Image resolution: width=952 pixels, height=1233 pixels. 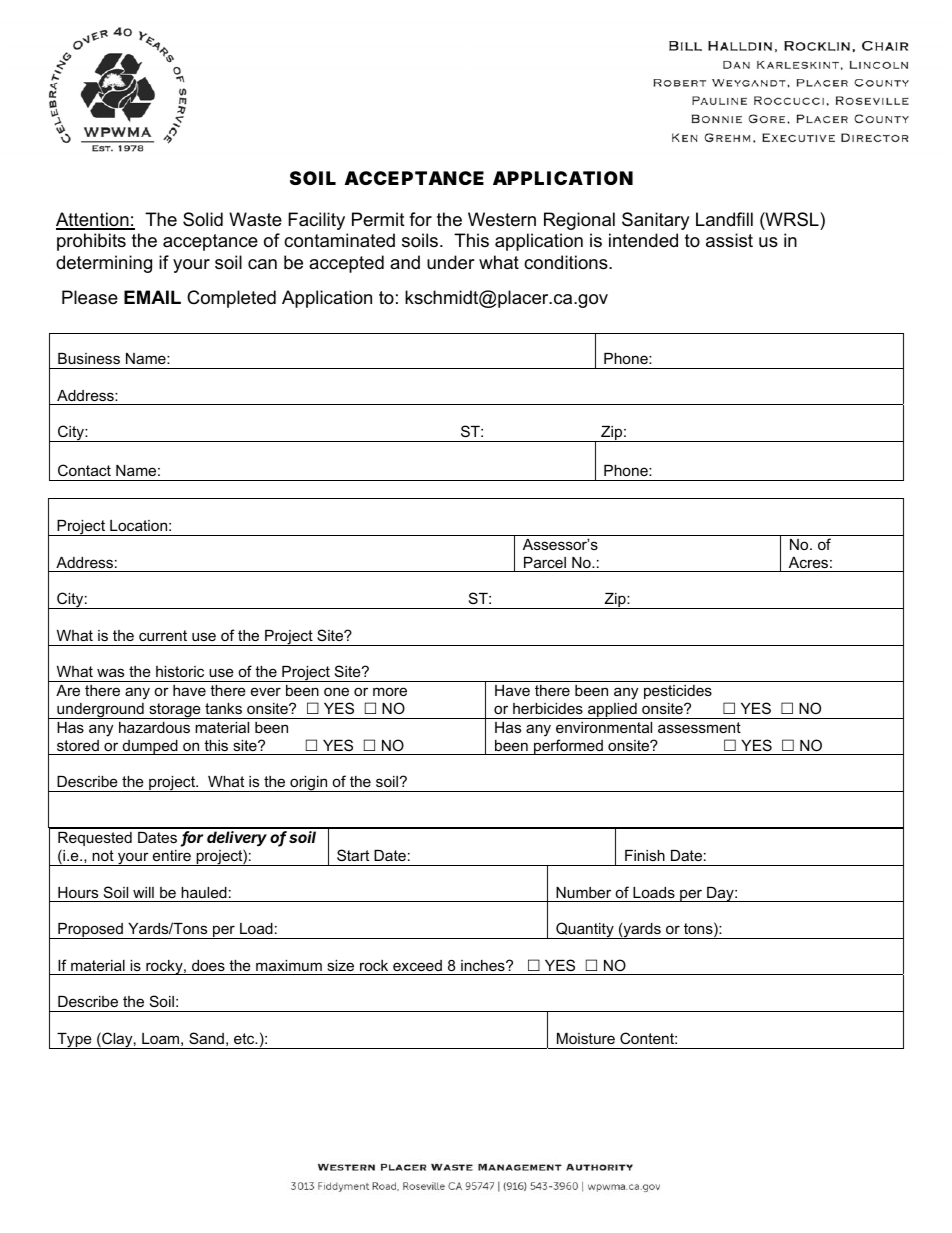 I want to click on current, so click(x=163, y=635).
